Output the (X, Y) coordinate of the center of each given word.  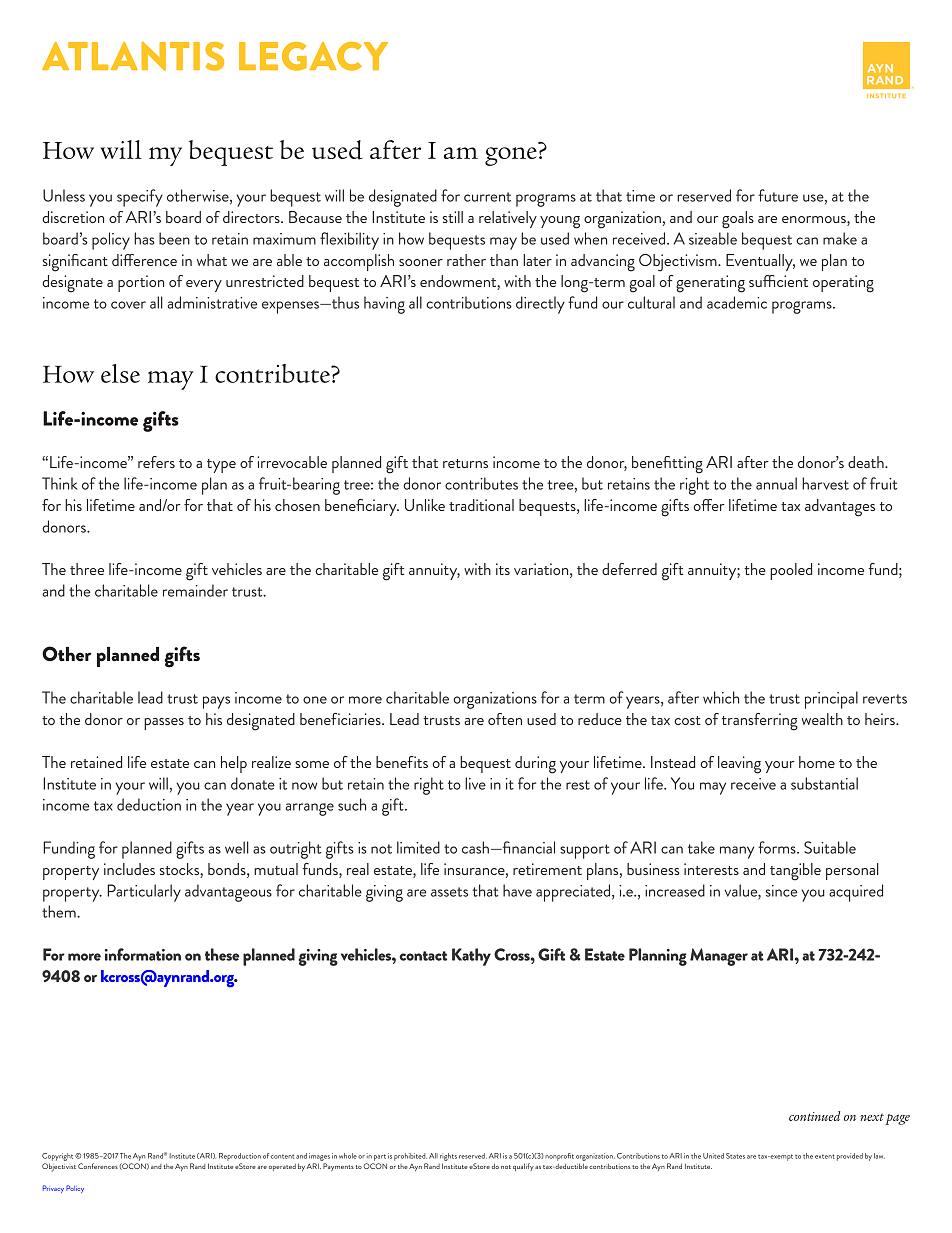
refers (156, 462)
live (475, 783)
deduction (149, 804)
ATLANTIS (133, 56)
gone (511, 156)
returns (465, 463)
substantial (824, 783)
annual (776, 483)
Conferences (98, 1166)
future (778, 195)
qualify (523, 1167)
